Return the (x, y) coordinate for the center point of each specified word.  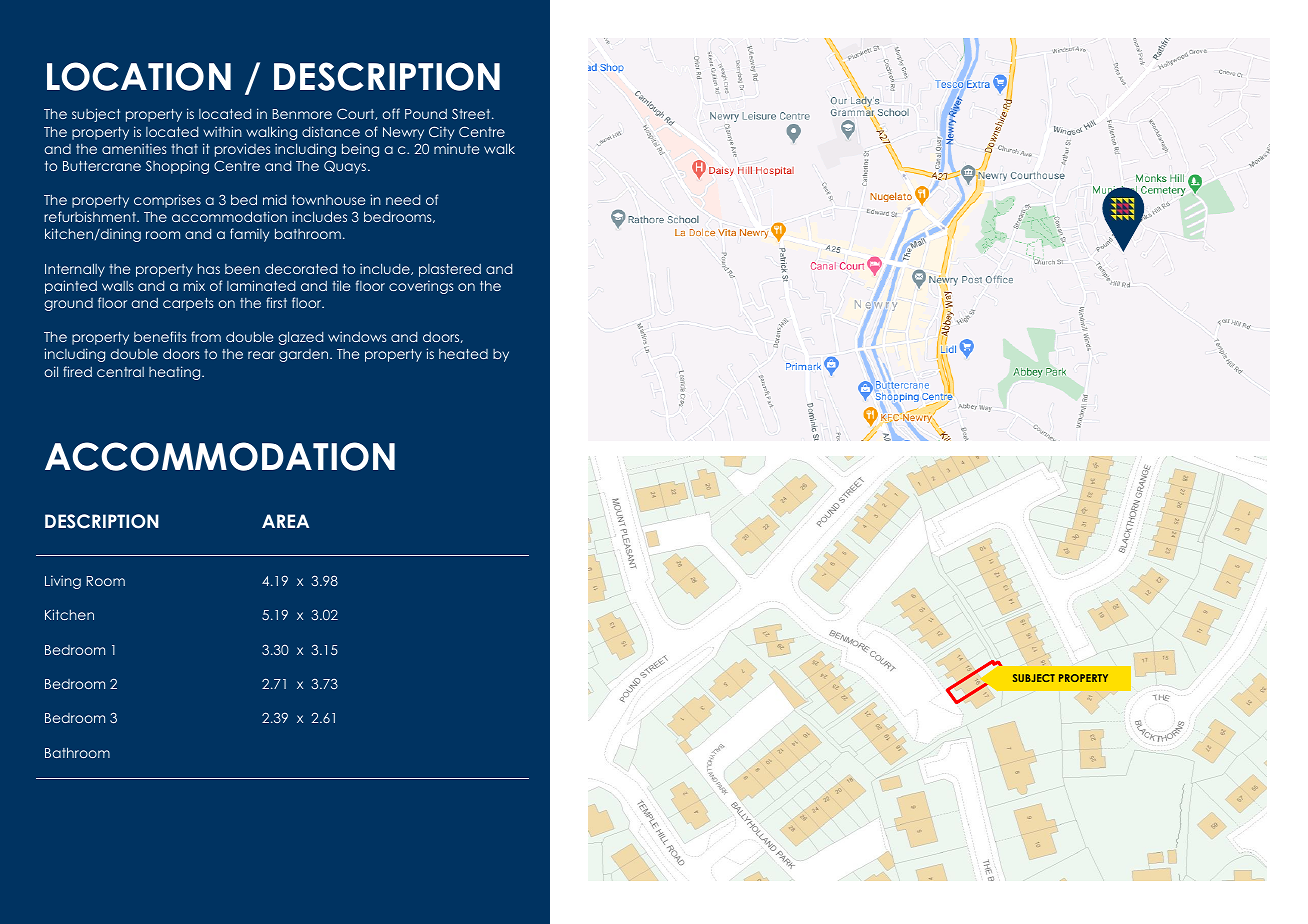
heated (463, 354)
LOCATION (139, 76)
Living (63, 582)
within (222, 131)
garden (305, 355)
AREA (285, 521)
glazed (300, 338)
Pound (426, 114)
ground (68, 304)
